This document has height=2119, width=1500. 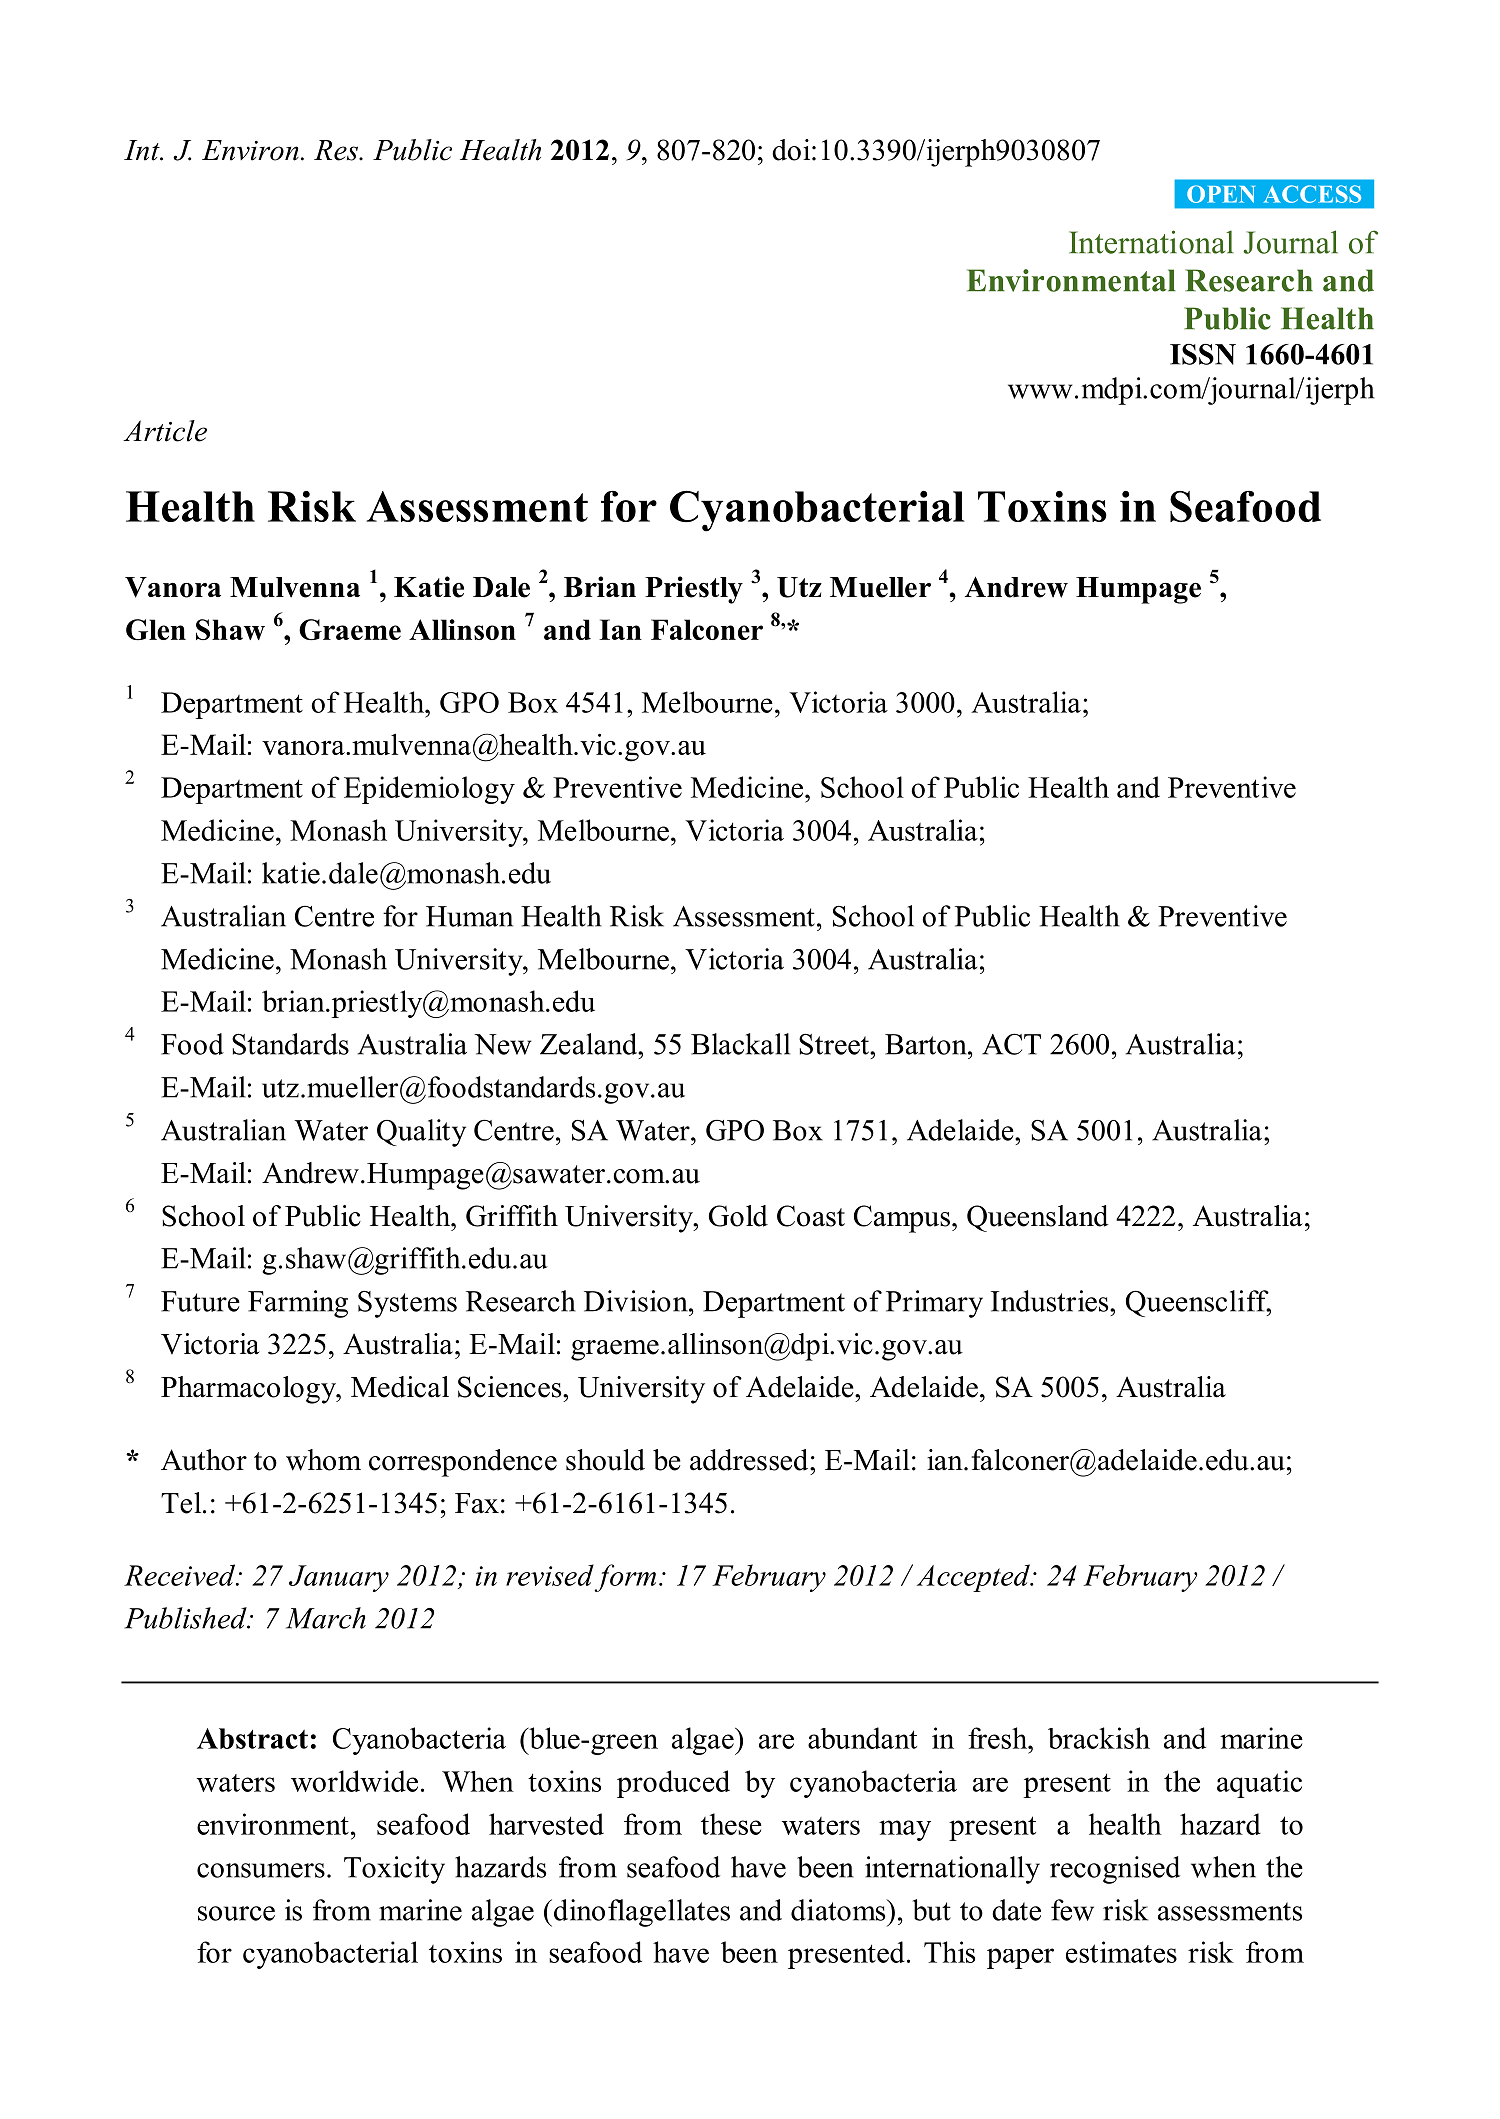 I want to click on Human, so click(x=469, y=916).
